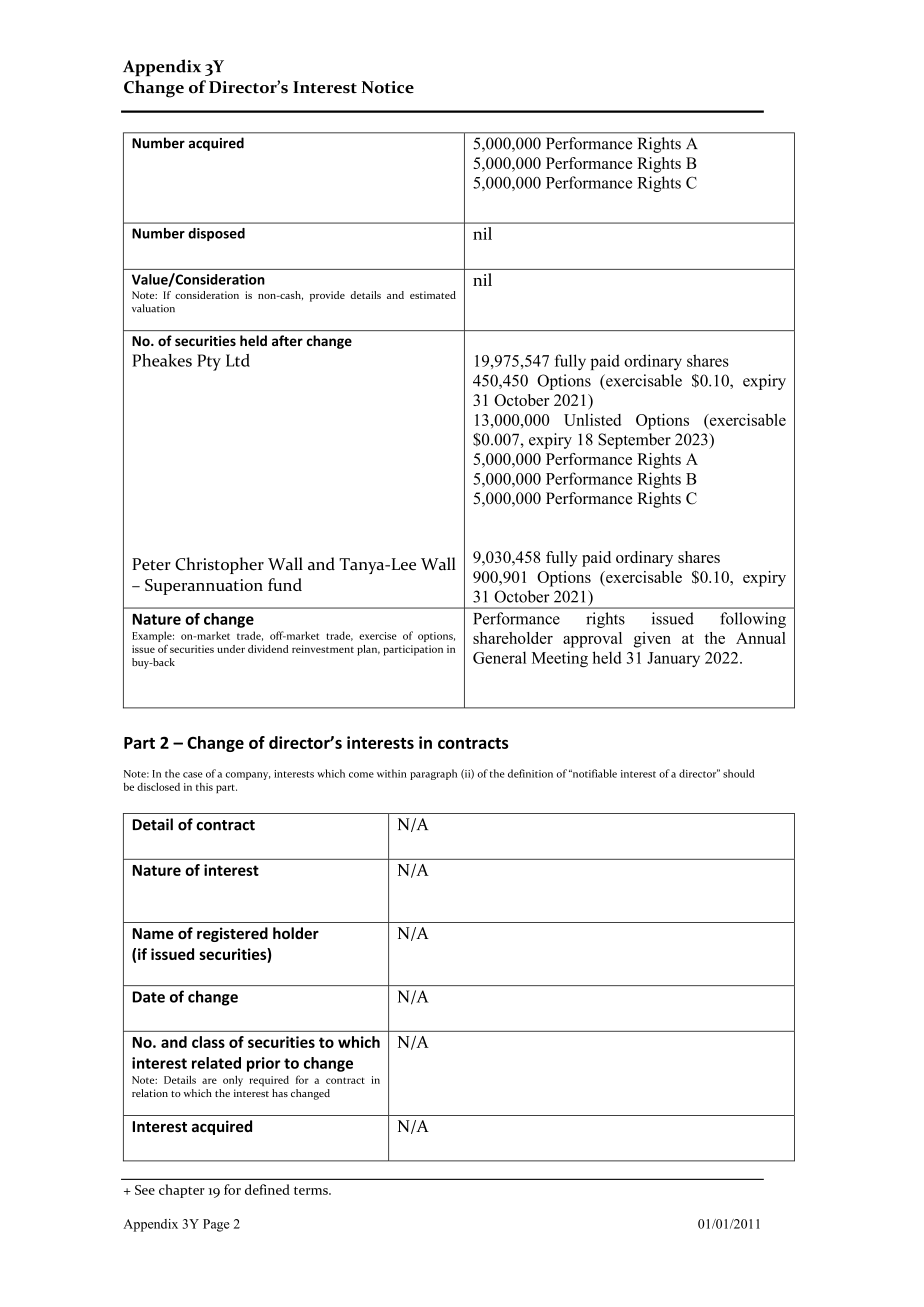 This image has width=924, height=1307. Describe the element at coordinates (182, 1191) in the image. I see `chapter` at that location.
